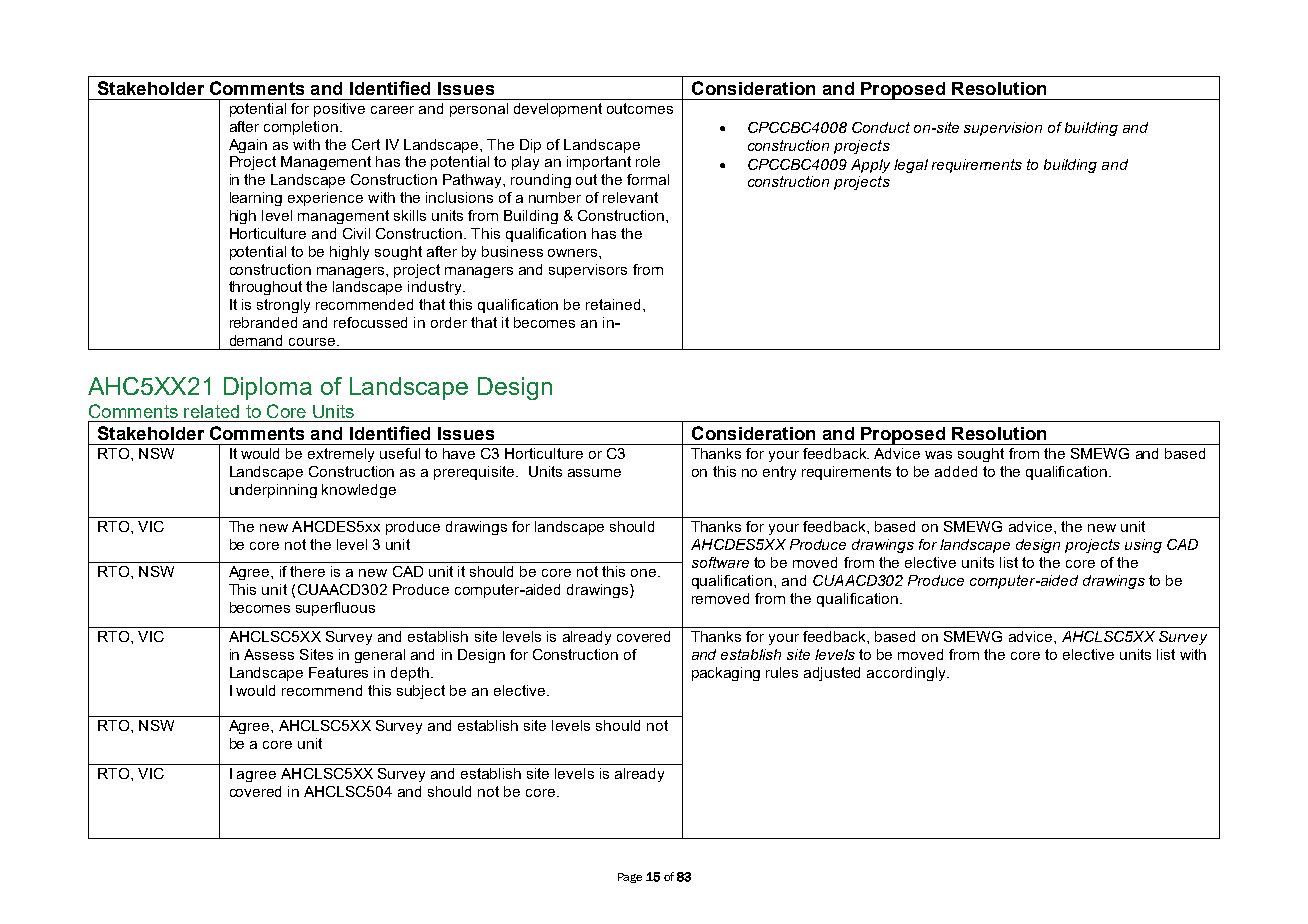 This screenshot has width=1308, height=924. What do you see at coordinates (956, 471) in the screenshot?
I see `added` at bounding box center [956, 471].
